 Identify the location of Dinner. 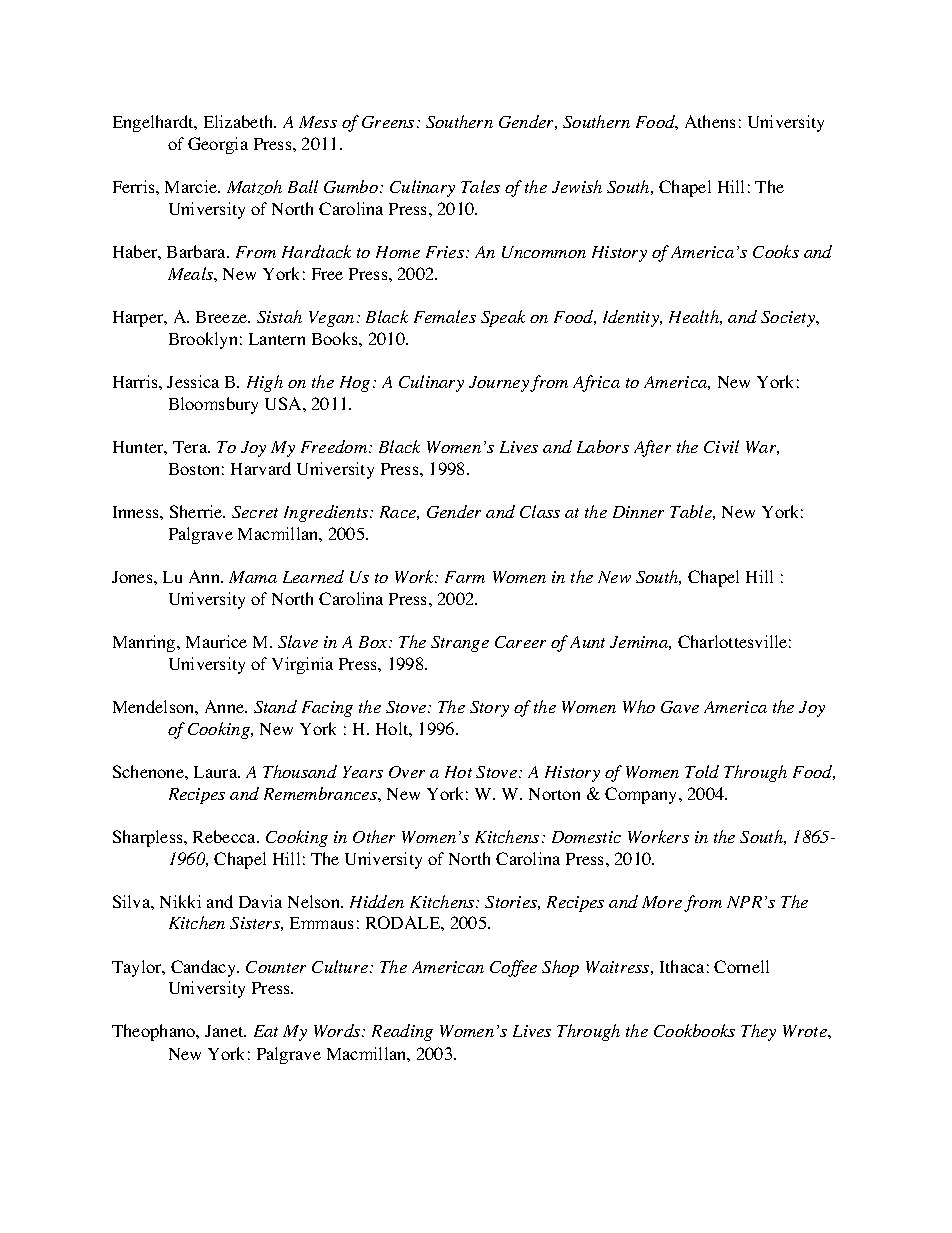
(638, 512).
